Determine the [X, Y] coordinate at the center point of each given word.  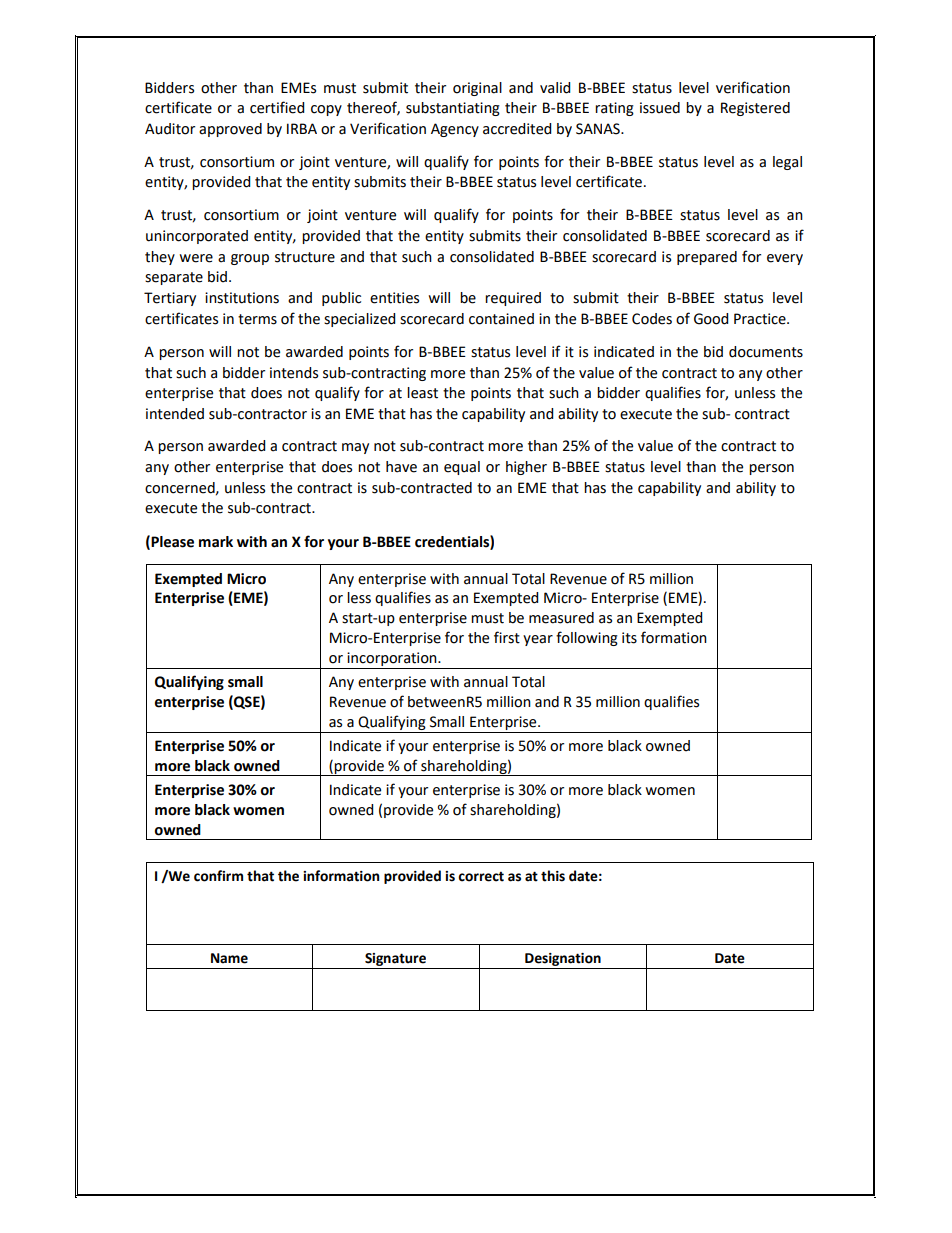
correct [481, 877]
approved [230, 130]
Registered [755, 109]
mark [216, 542]
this [553, 876]
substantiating [453, 109]
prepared [707, 258]
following [587, 638]
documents [766, 352]
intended [175, 414]
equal [462, 468]
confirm [218, 876]
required [513, 299]
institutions [242, 298]
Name [229, 958]
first [507, 637]
